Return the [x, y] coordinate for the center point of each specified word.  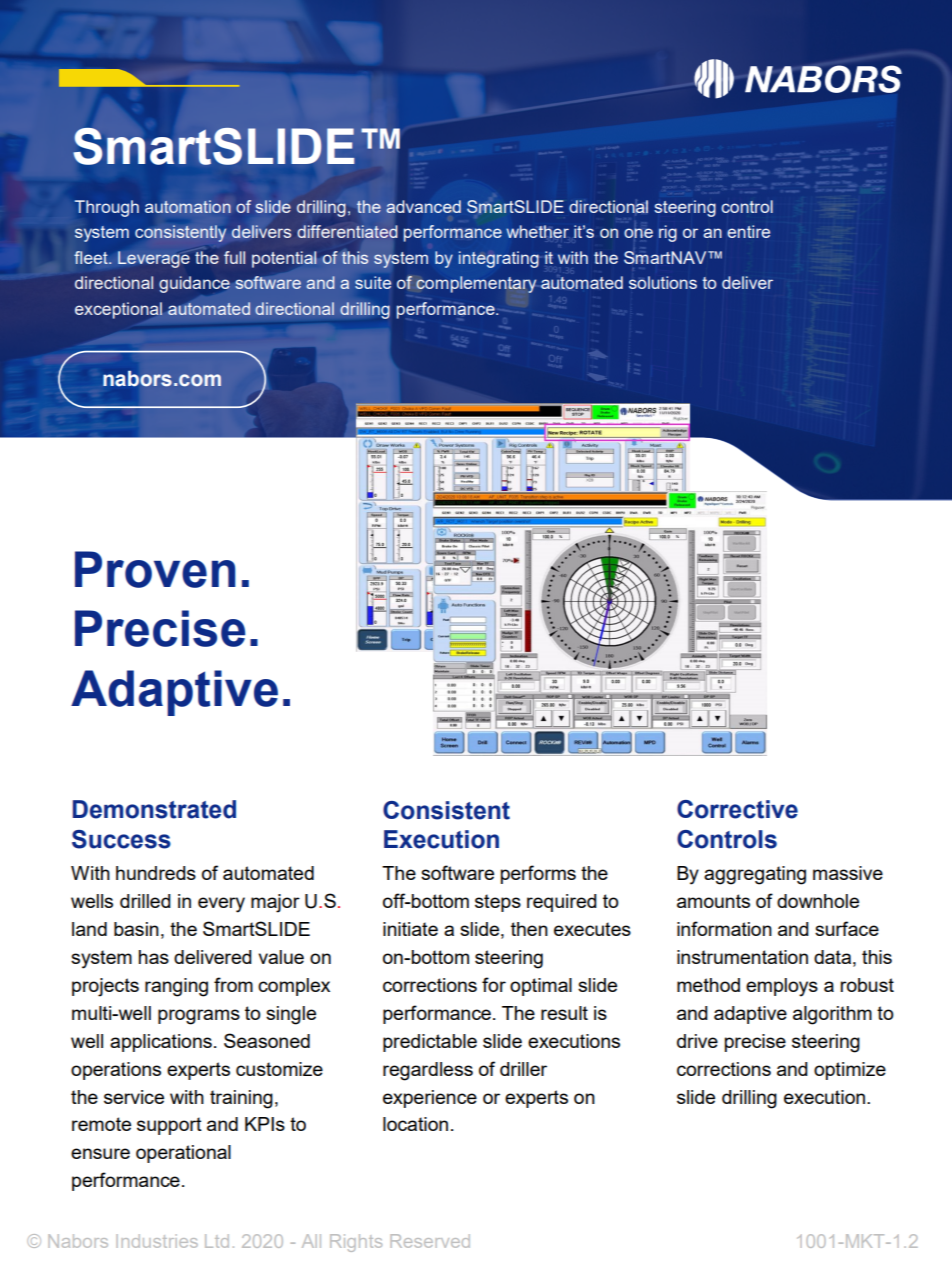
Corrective [737, 809]
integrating [499, 259]
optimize [850, 1071]
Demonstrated [154, 809]
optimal [541, 987]
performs [538, 874]
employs [782, 987]
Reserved [430, 1241]
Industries [157, 1241]
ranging [176, 987]
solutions [663, 282]
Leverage [154, 259]
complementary [476, 284]
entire [748, 231]
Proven [155, 569]
